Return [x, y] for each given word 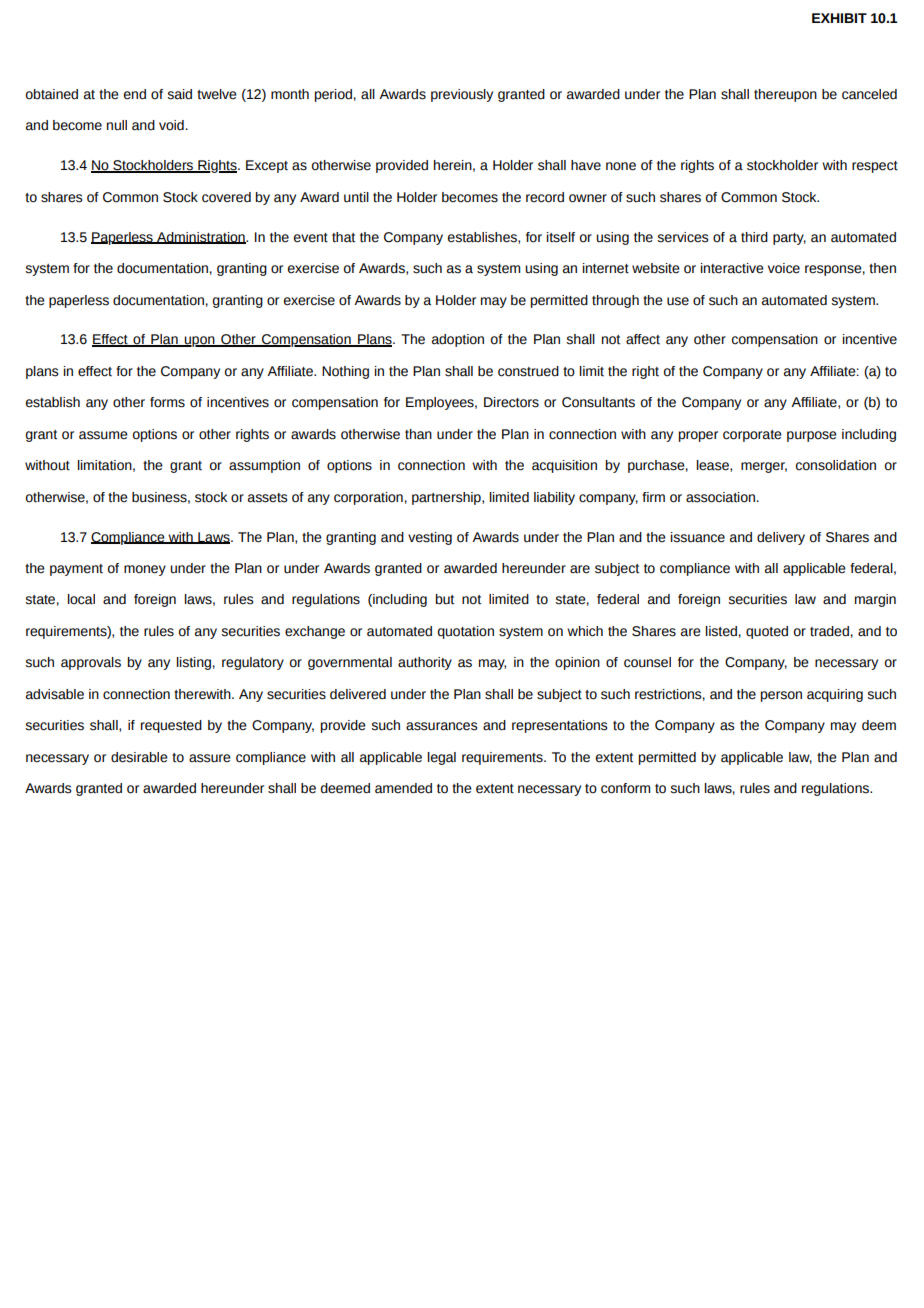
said [179, 94]
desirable [139, 757]
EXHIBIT [839, 18]
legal [442, 758]
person [781, 696]
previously [462, 95]
